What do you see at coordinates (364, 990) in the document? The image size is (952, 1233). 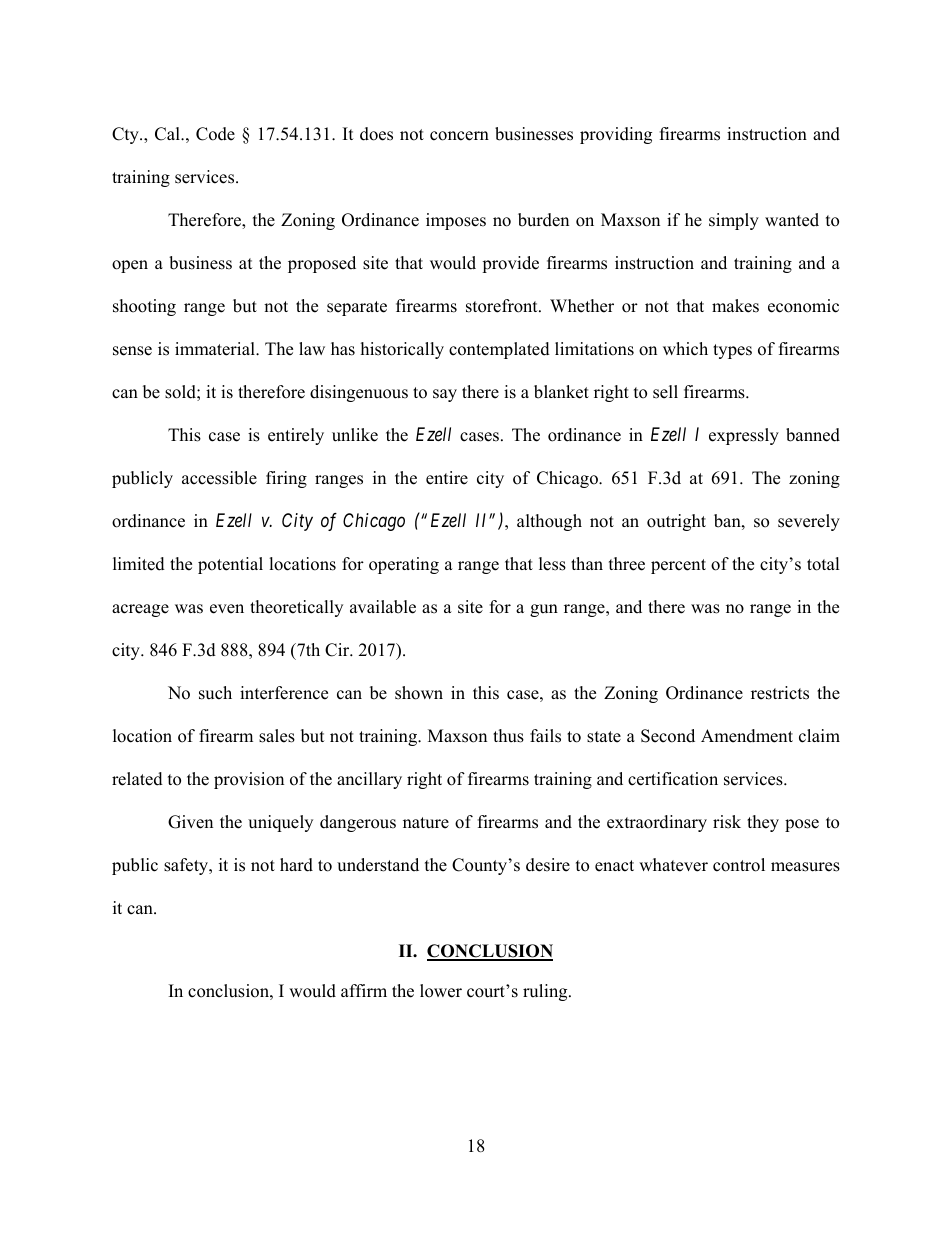 I see `affirm` at bounding box center [364, 990].
